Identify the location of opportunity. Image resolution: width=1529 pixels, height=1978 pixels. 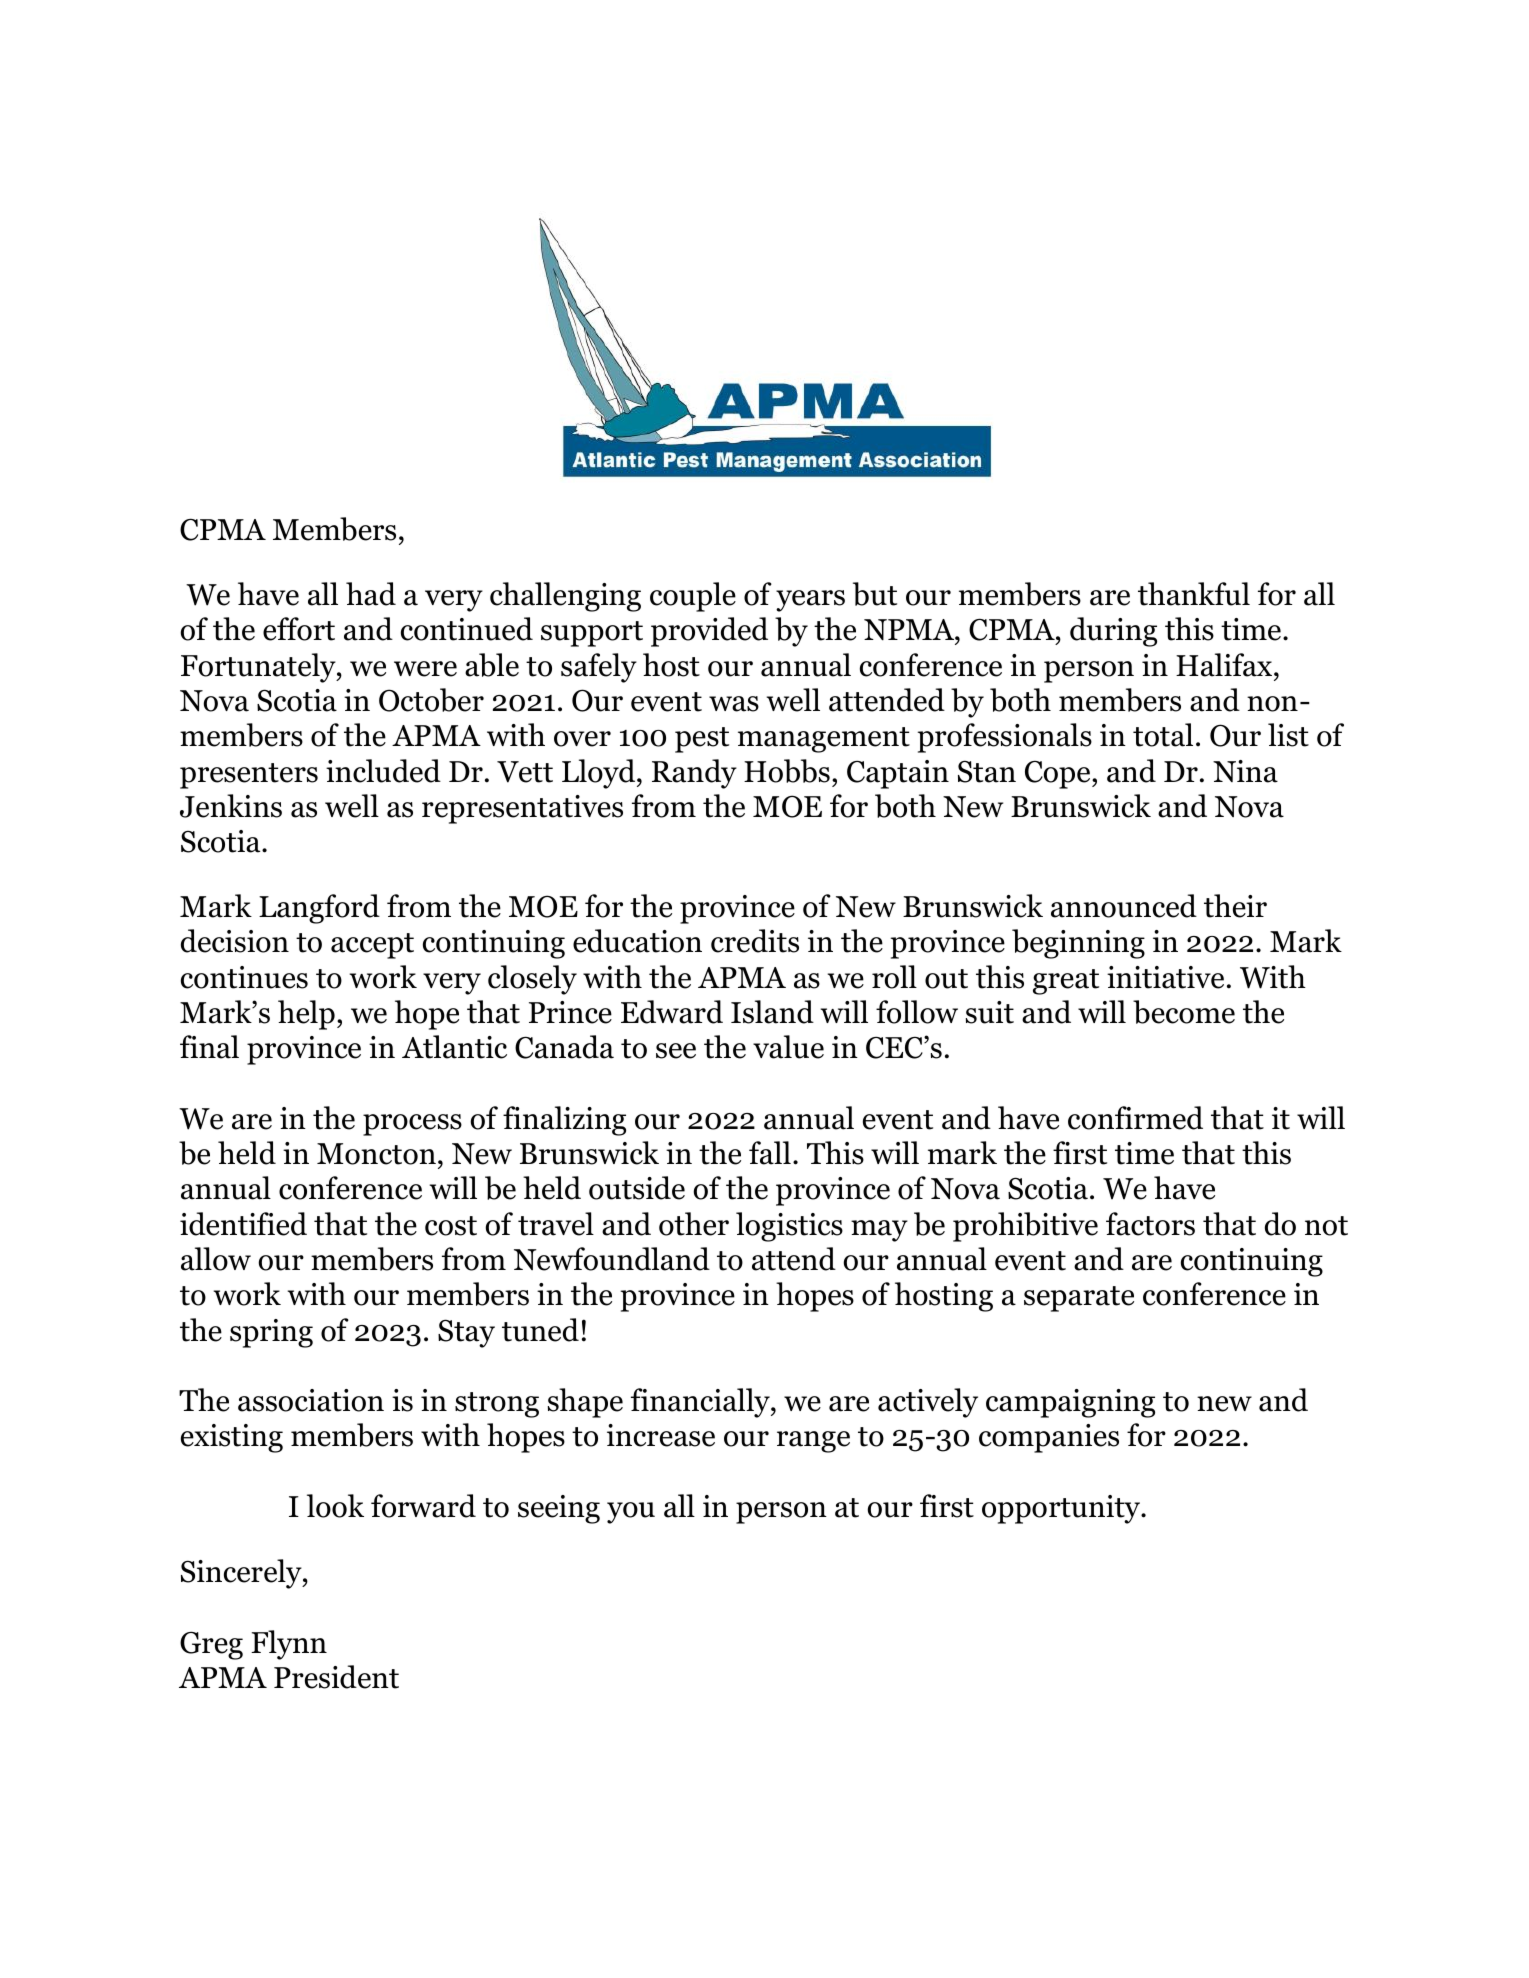
(1062, 1509).
